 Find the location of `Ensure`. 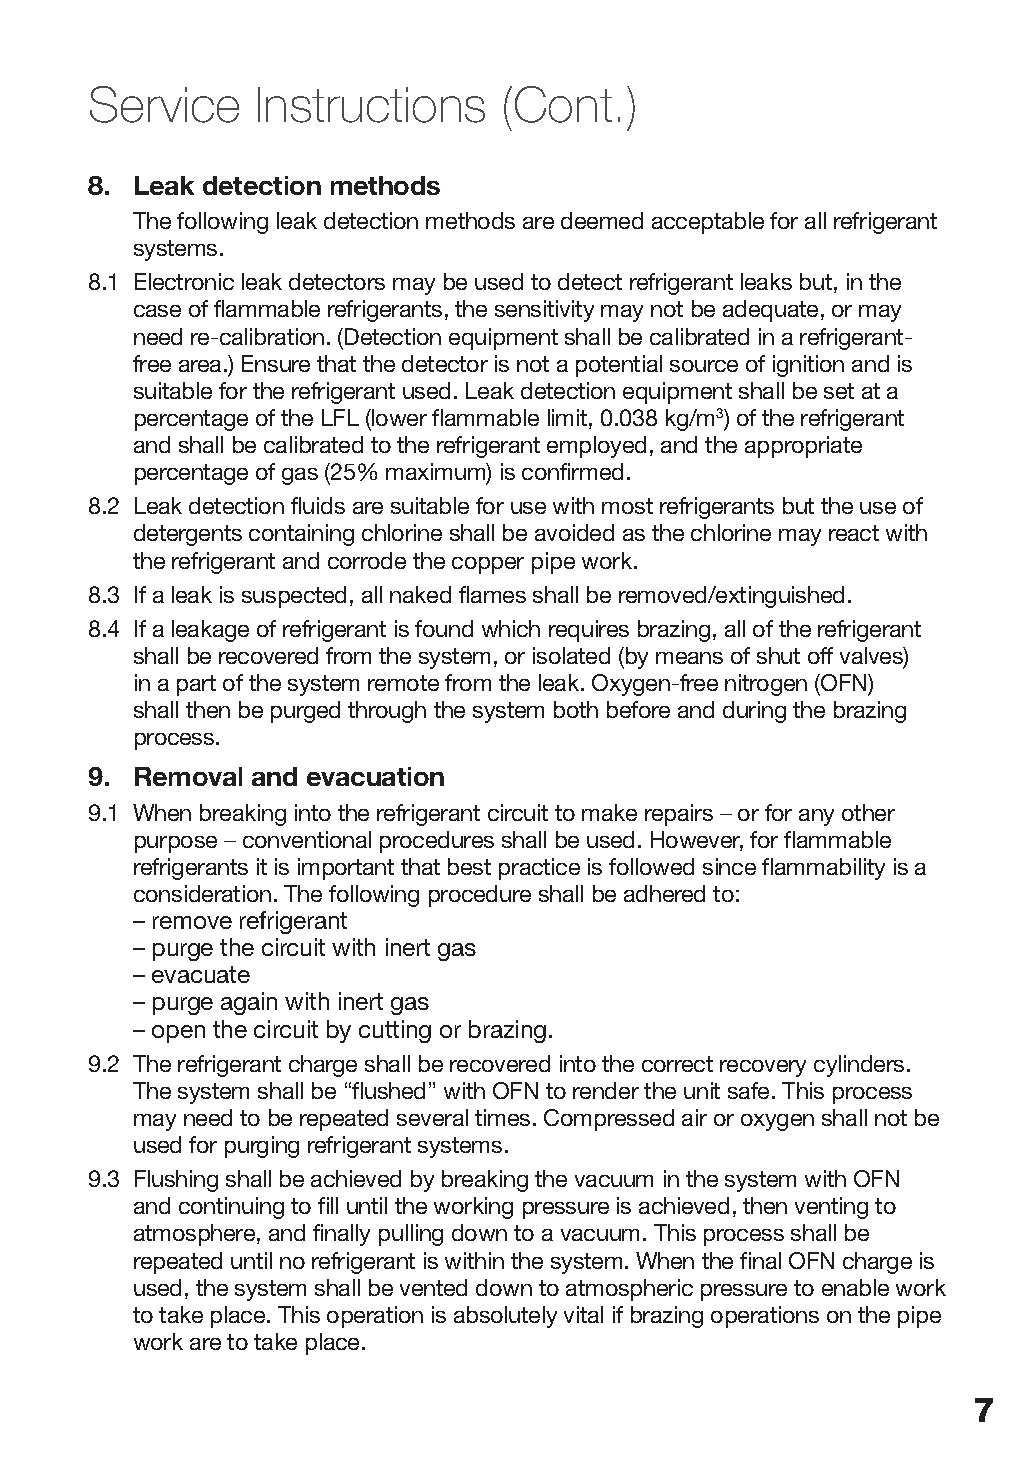

Ensure is located at coordinates (276, 363).
